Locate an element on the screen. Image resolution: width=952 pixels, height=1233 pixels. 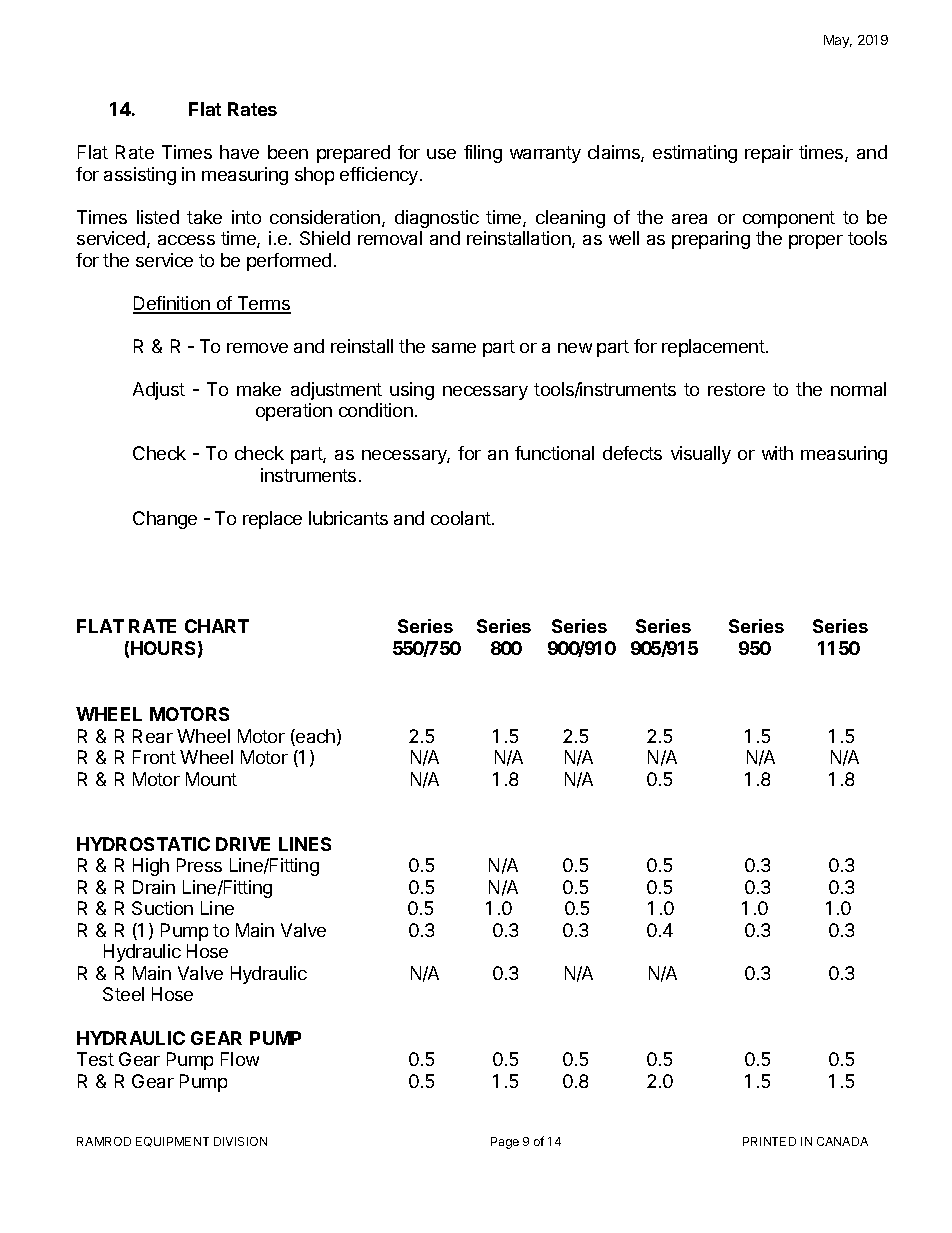
using is located at coordinates (412, 391).
